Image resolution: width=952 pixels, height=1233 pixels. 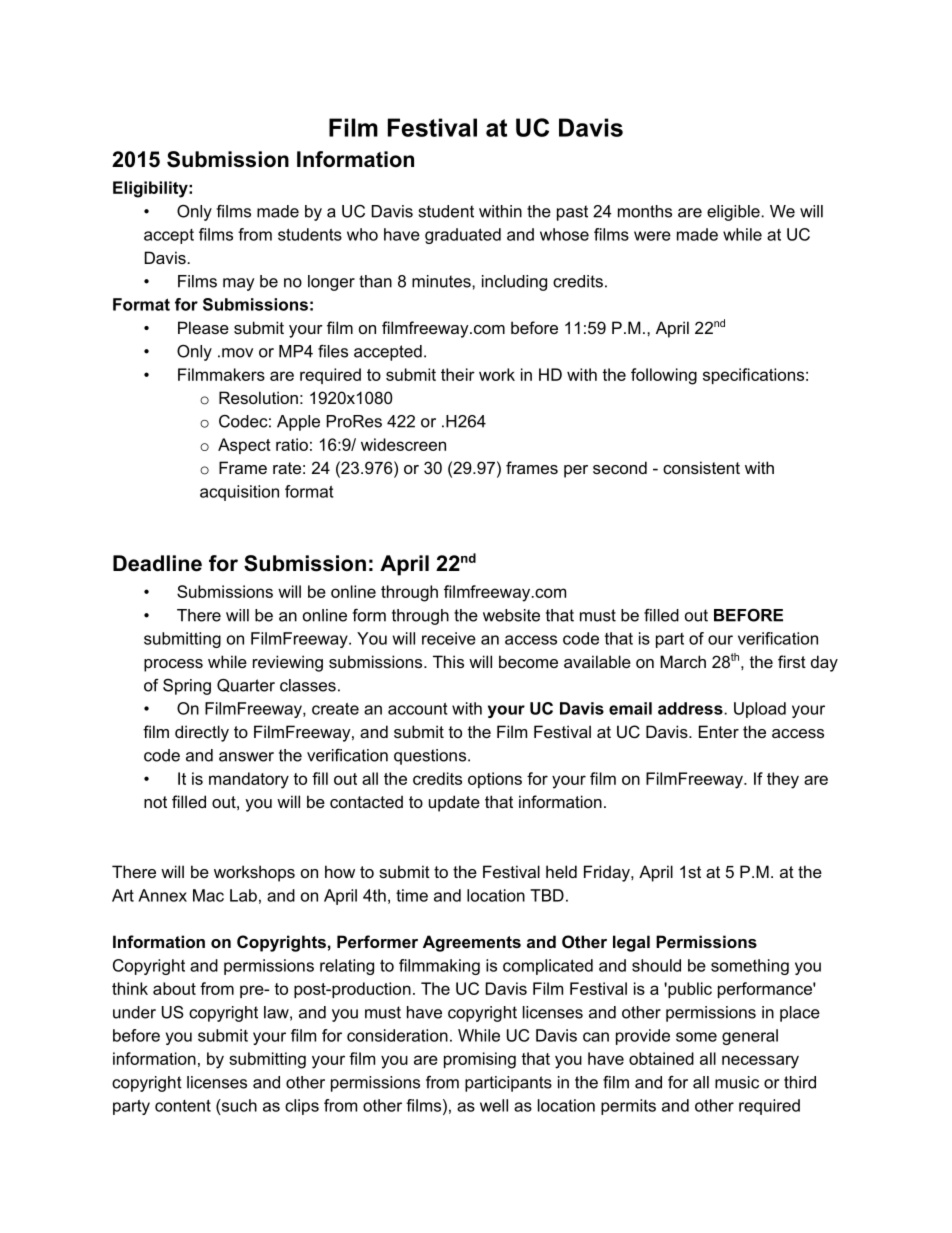 I want to click on mov, so click(x=237, y=353).
